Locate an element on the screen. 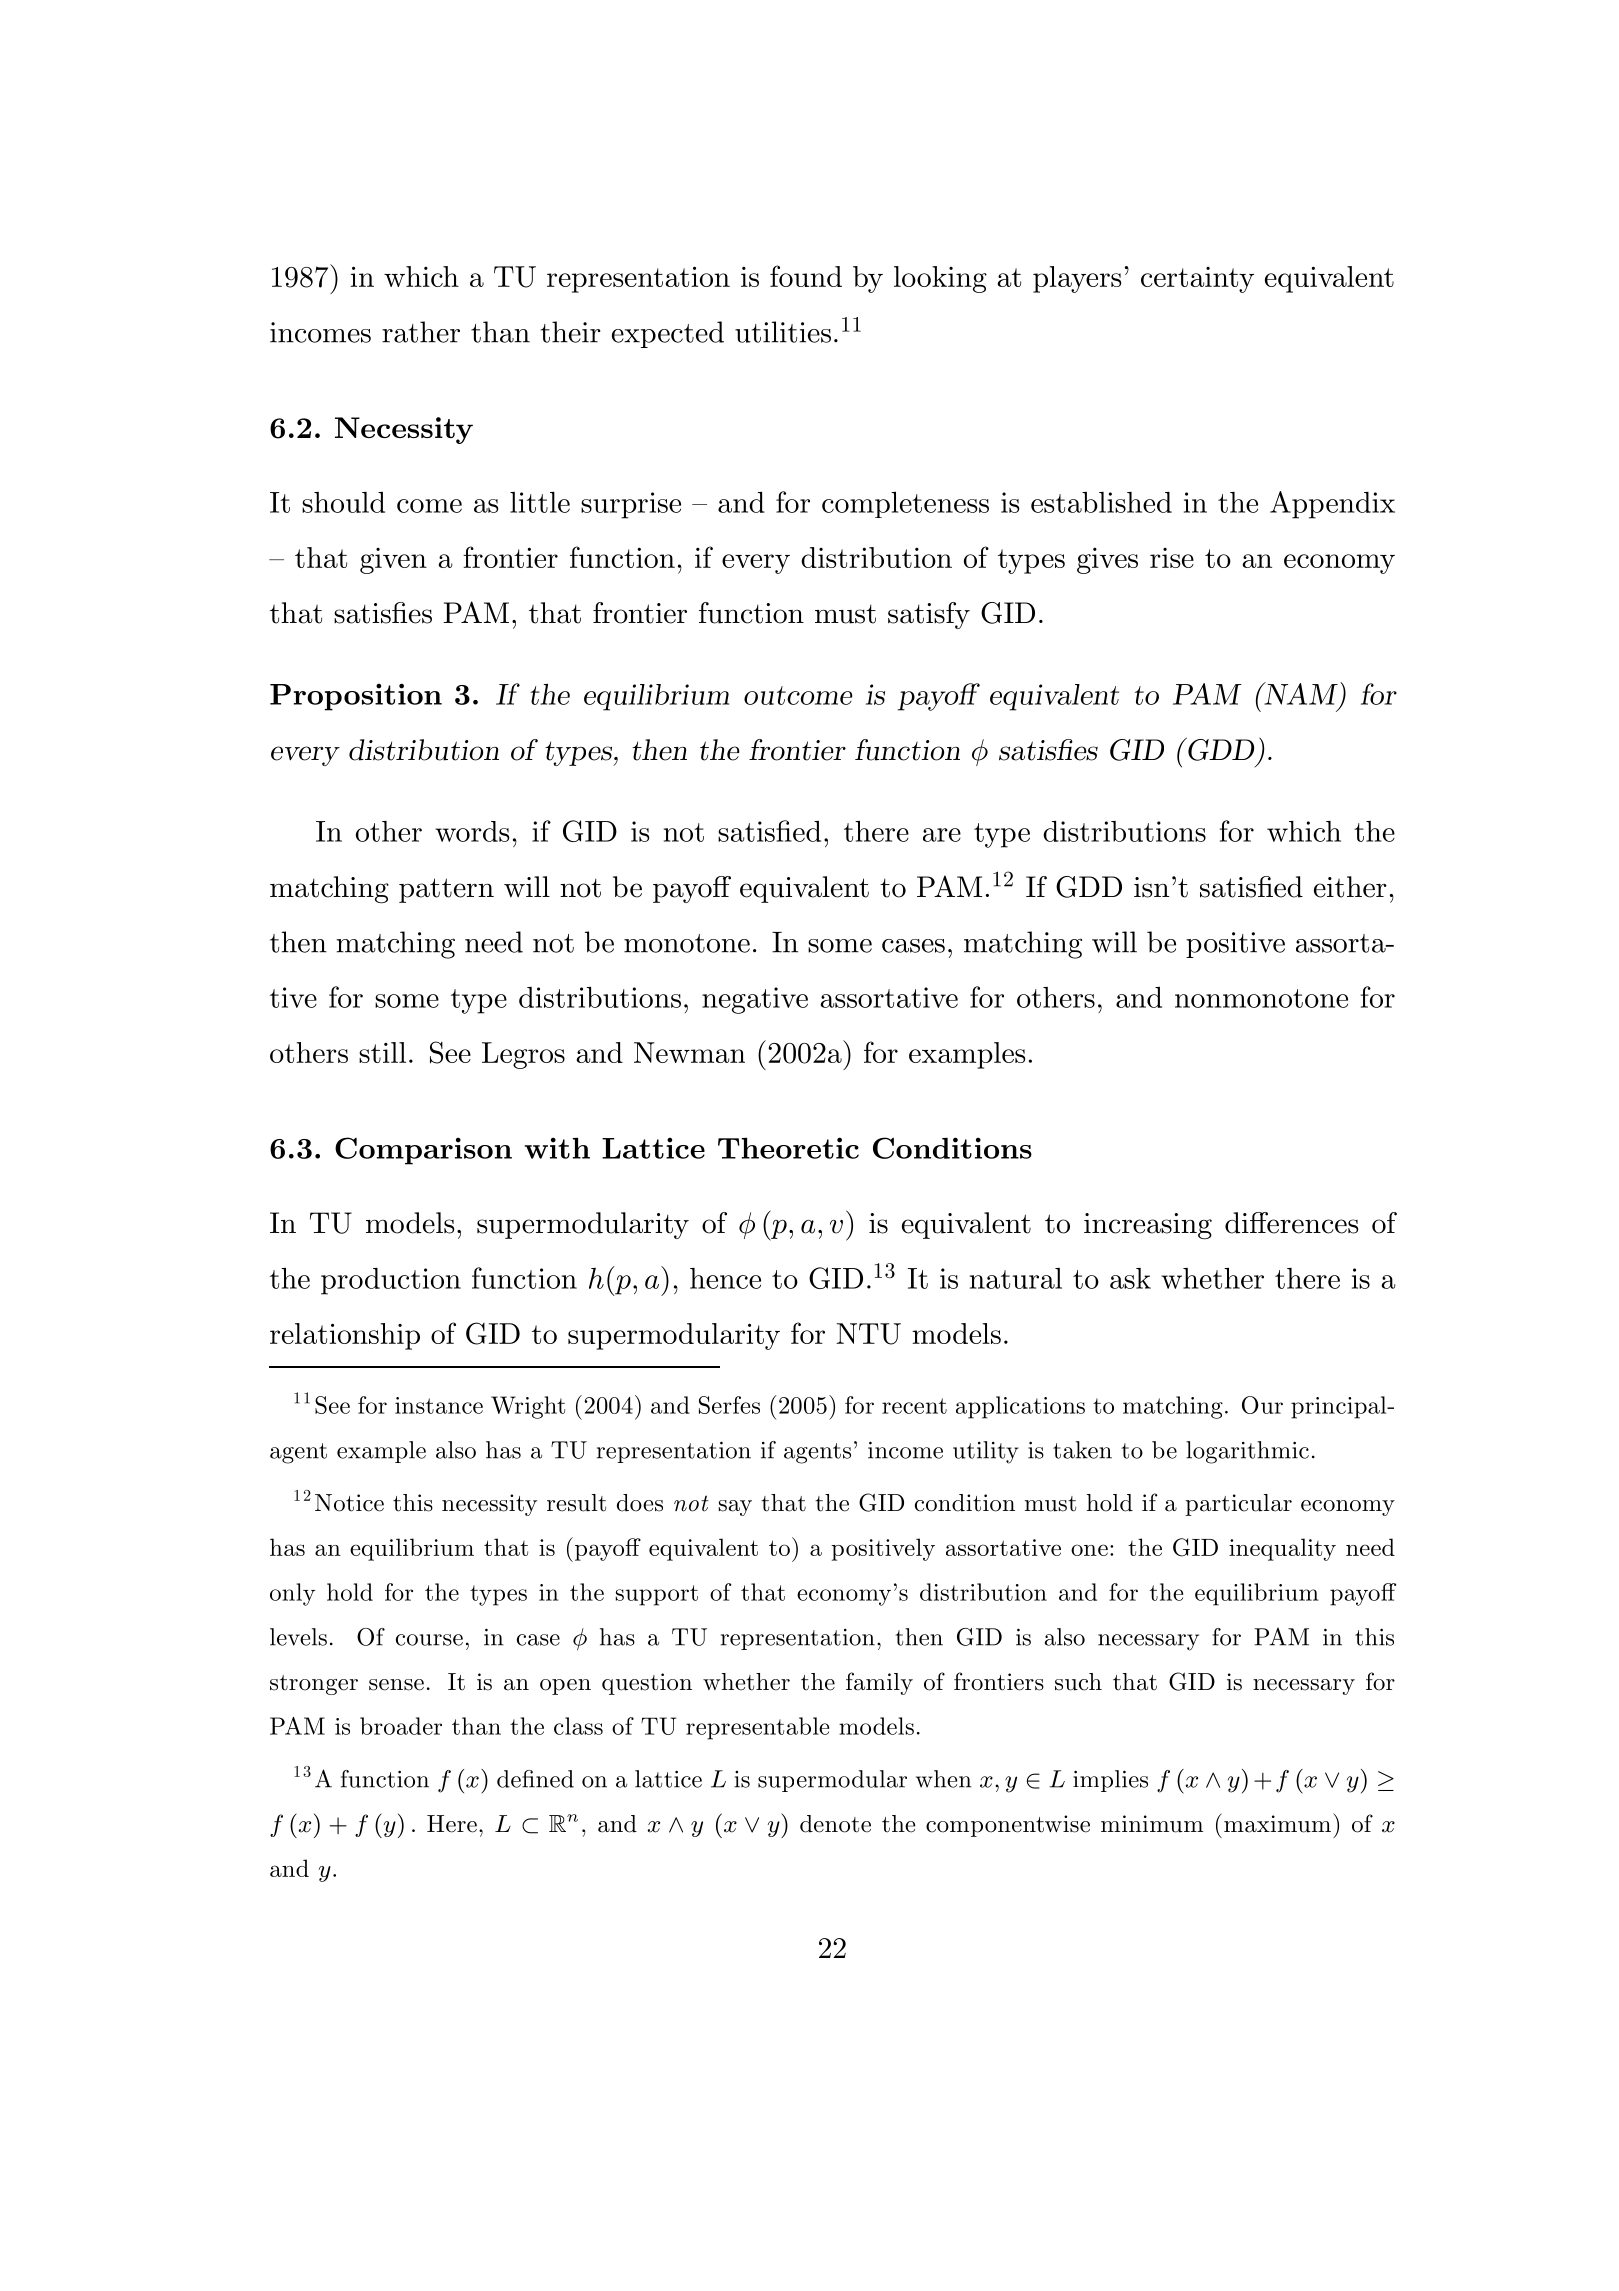 The height and width of the screenshot is (2291, 1619). found is located at coordinates (806, 276).
